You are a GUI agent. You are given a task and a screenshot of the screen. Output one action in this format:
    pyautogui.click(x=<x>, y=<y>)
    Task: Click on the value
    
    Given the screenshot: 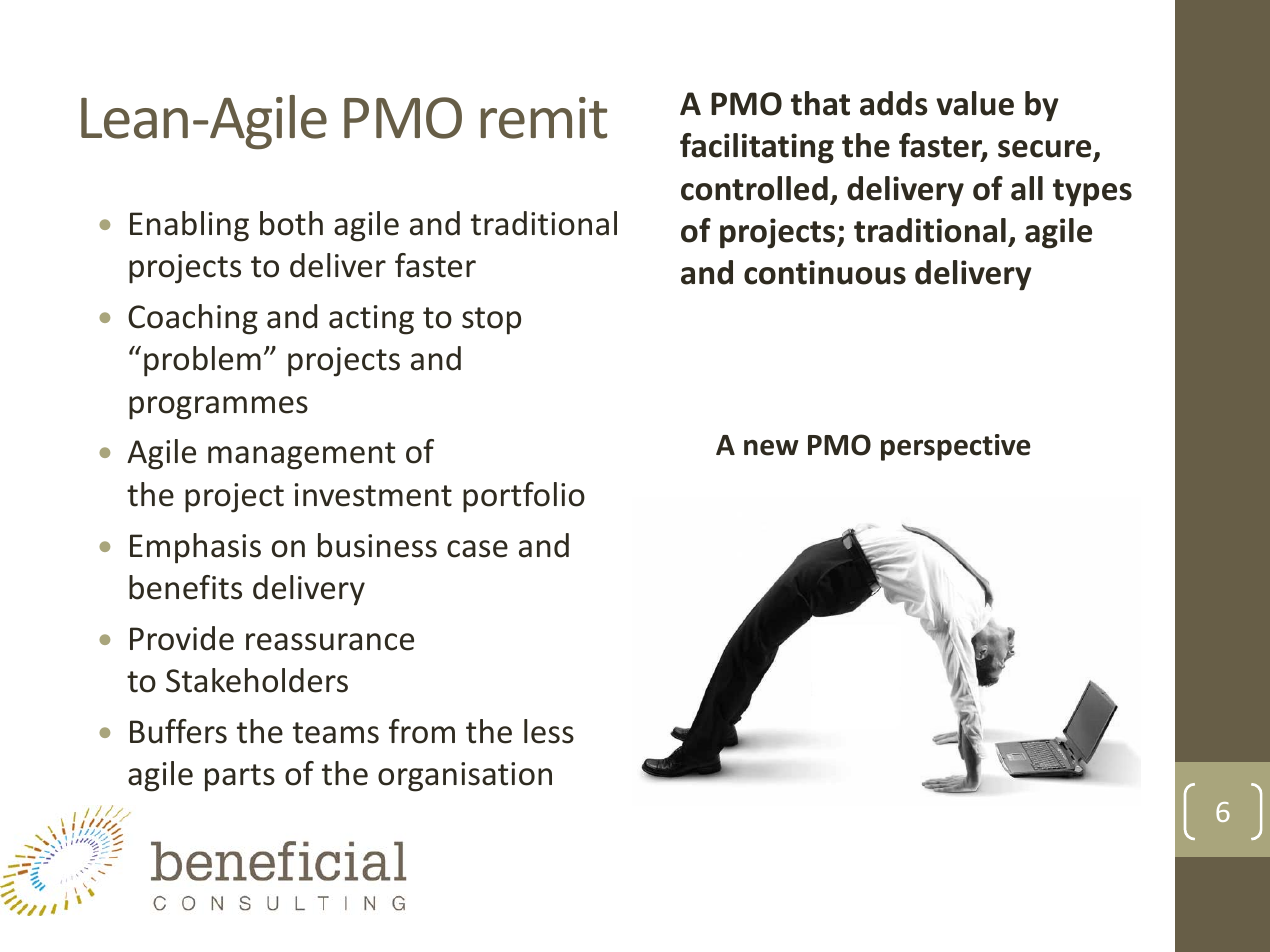 What is the action you would take?
    pyautogui.click(x=975, y=103)
